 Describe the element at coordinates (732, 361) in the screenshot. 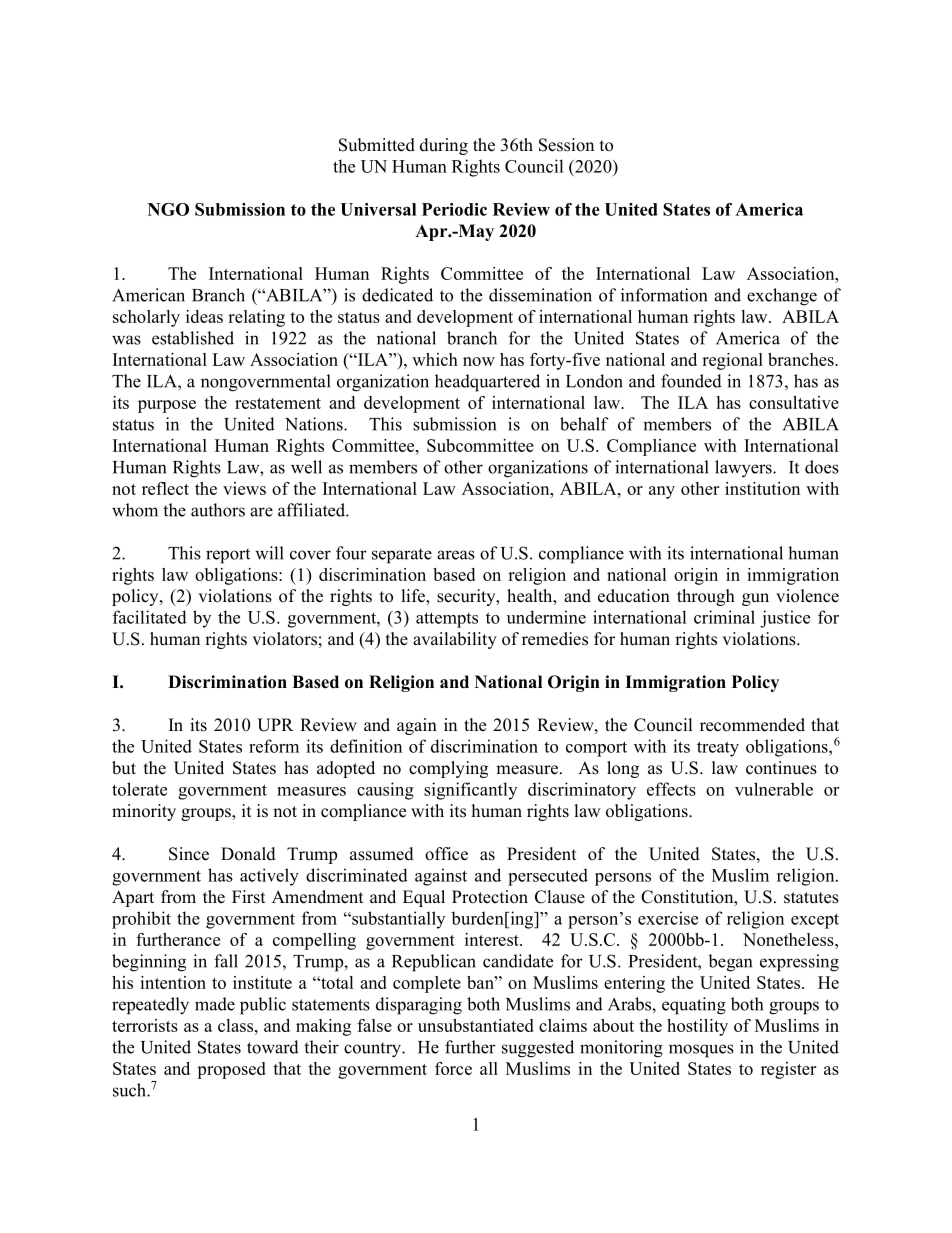

I see `regional` at that location.
